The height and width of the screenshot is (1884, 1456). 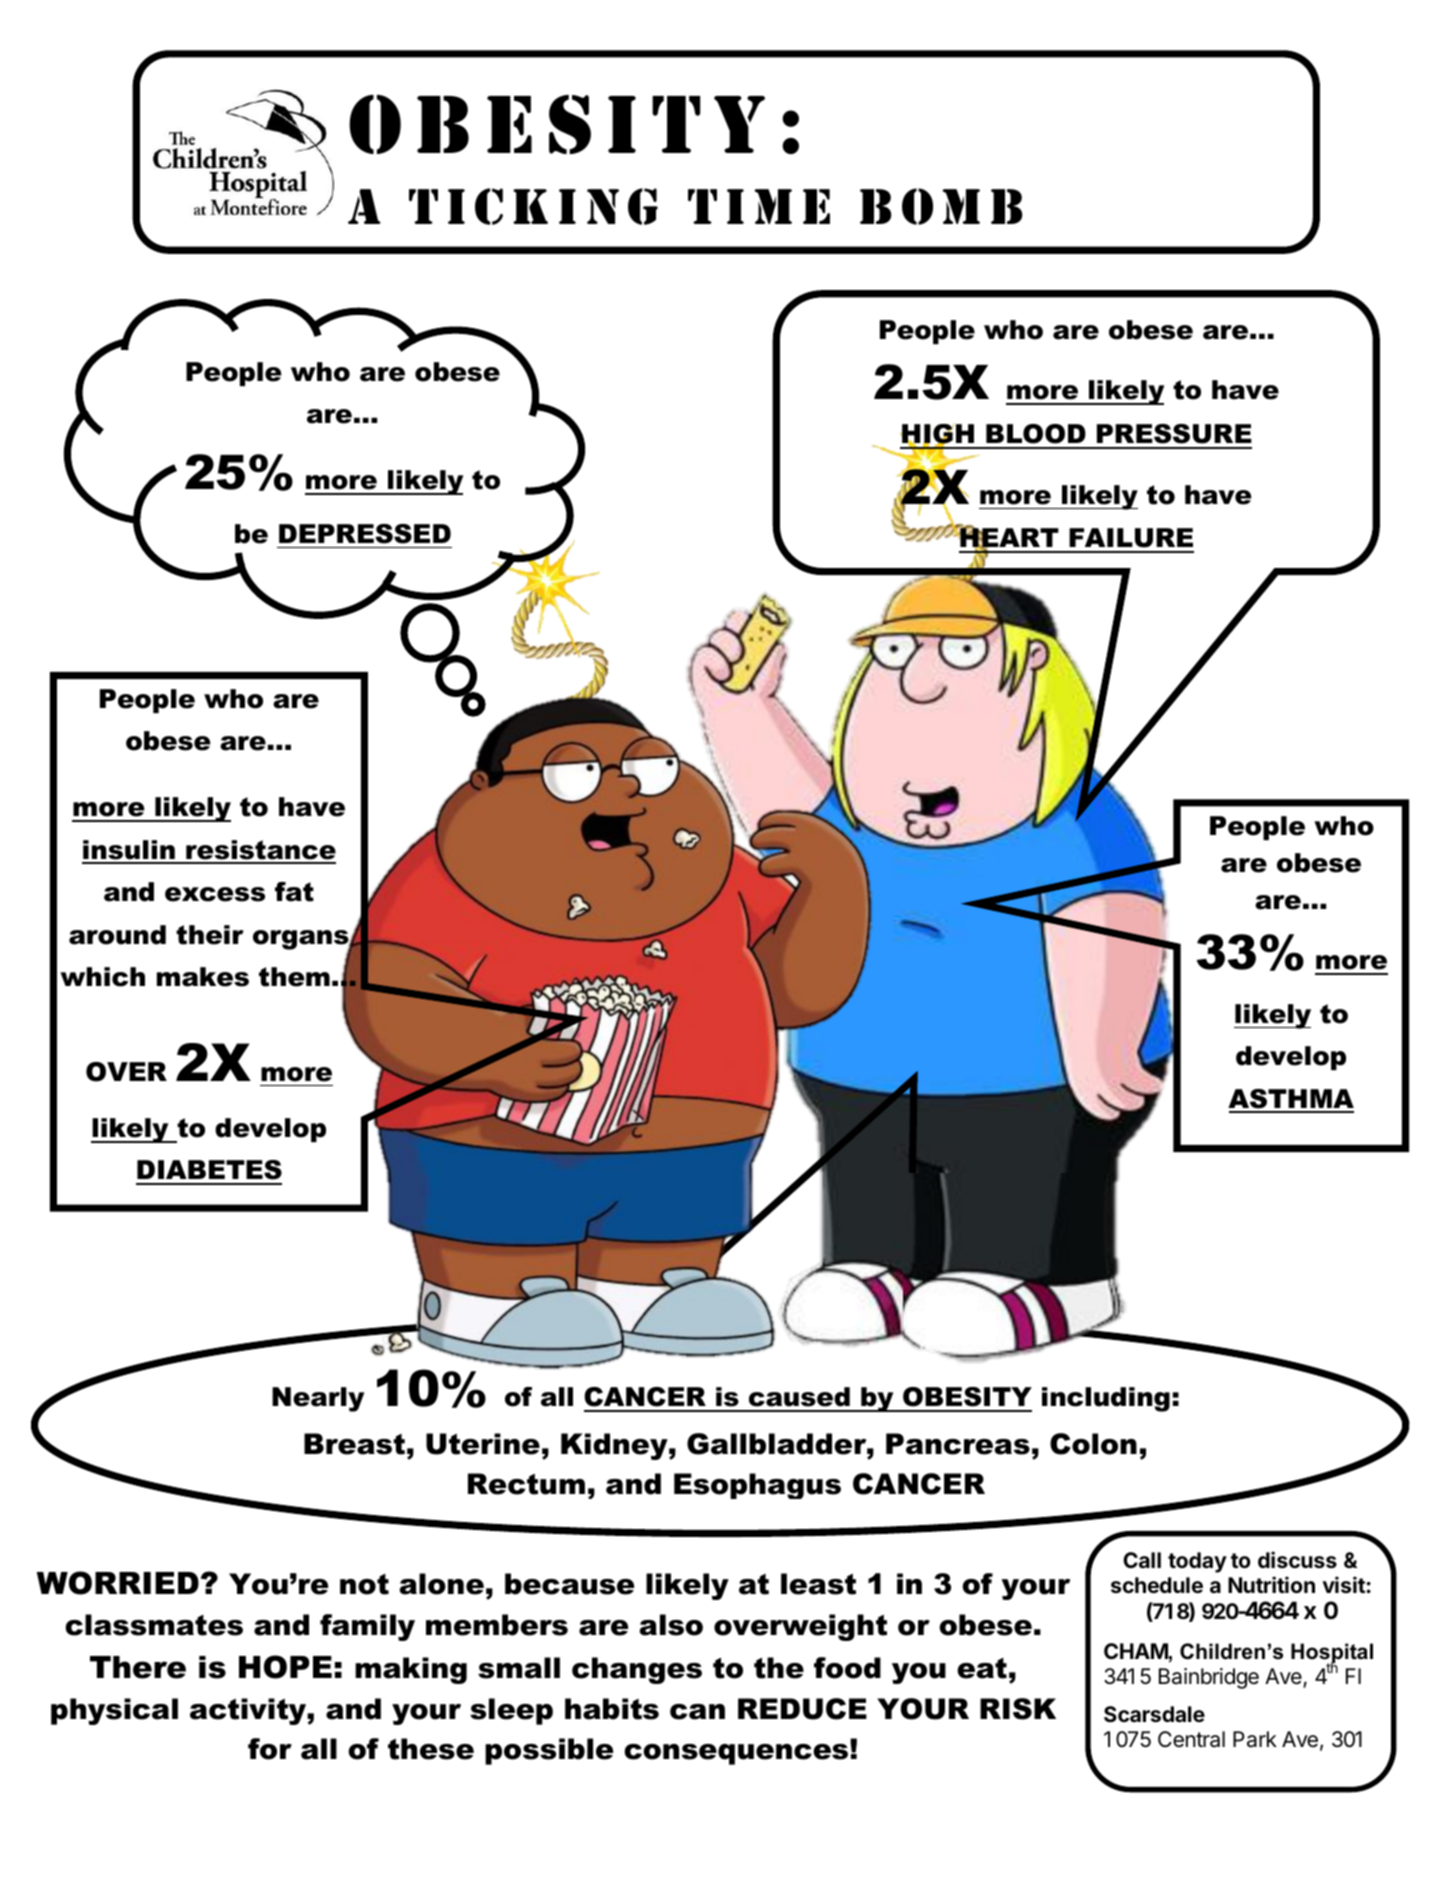 I want to click on makes, so click(x=203, y=977).
